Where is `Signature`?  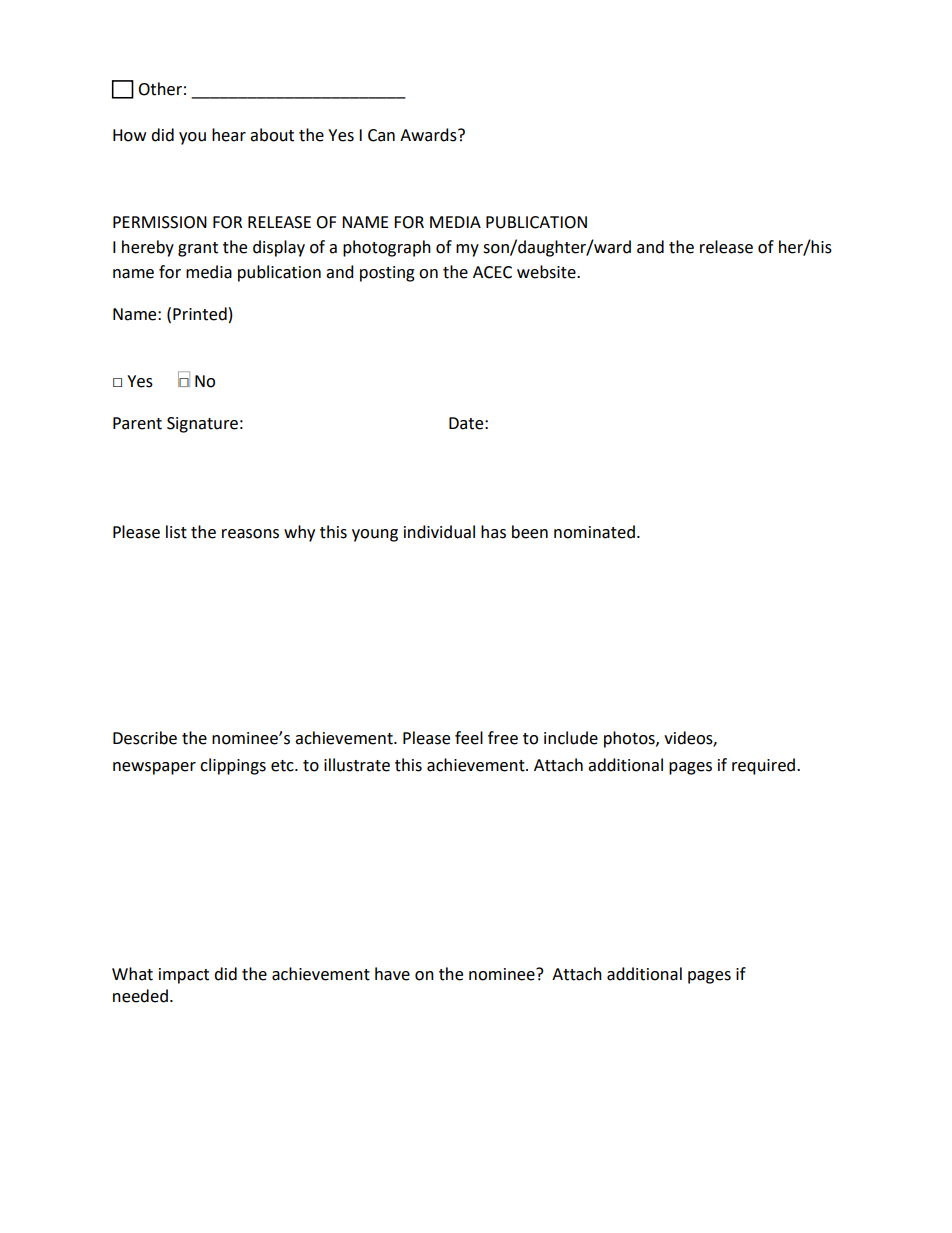 Signature is located at coordinates (202, 425).
